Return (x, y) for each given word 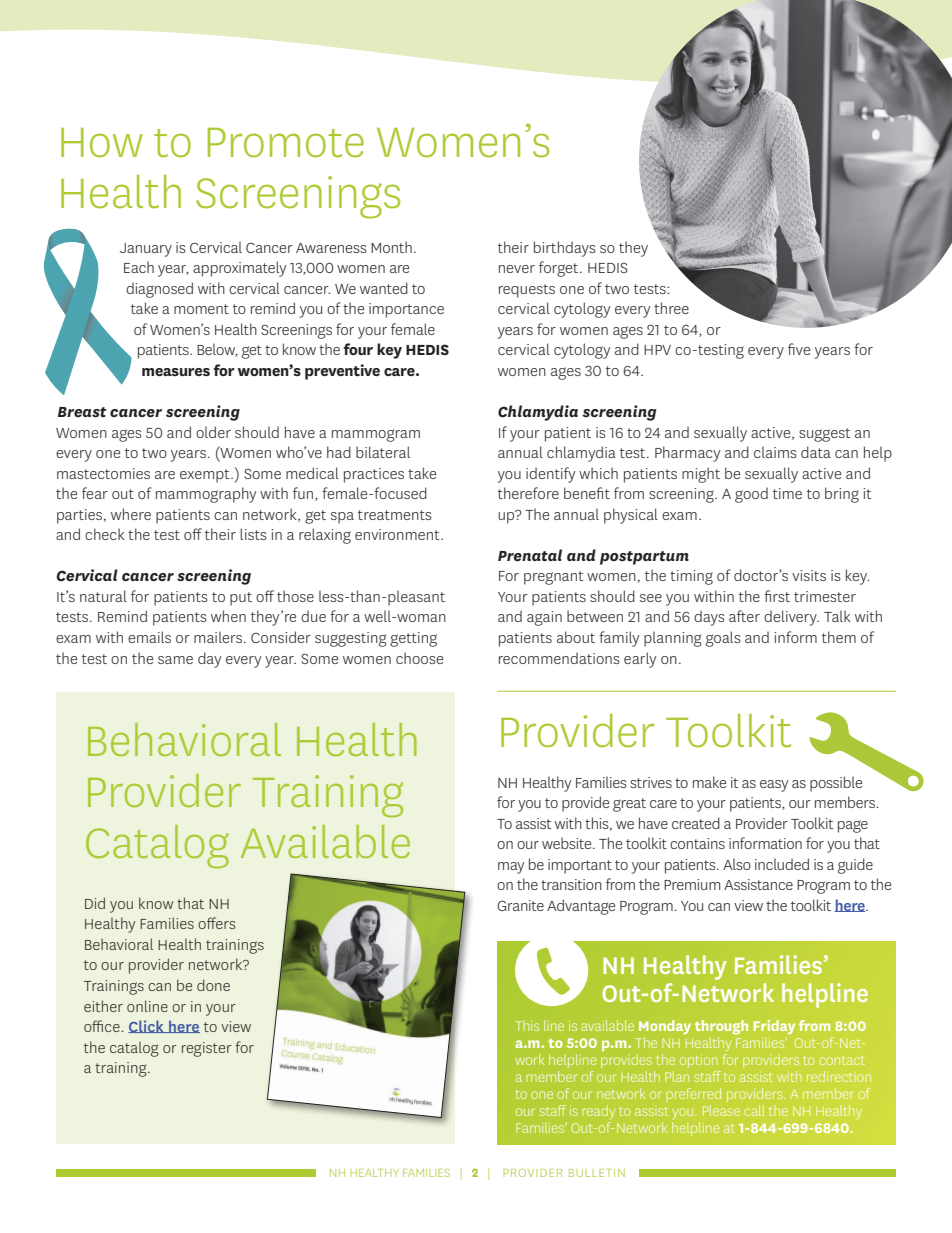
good (751, 495)
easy (774, 786)
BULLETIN (597, 1173)
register (207, 1049)
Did (95, 903)
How (102, 143)
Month (391, 247)
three (671, 308)
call (754, 1110)
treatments (394, 515)
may (511, 868)
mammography (206, 495)
